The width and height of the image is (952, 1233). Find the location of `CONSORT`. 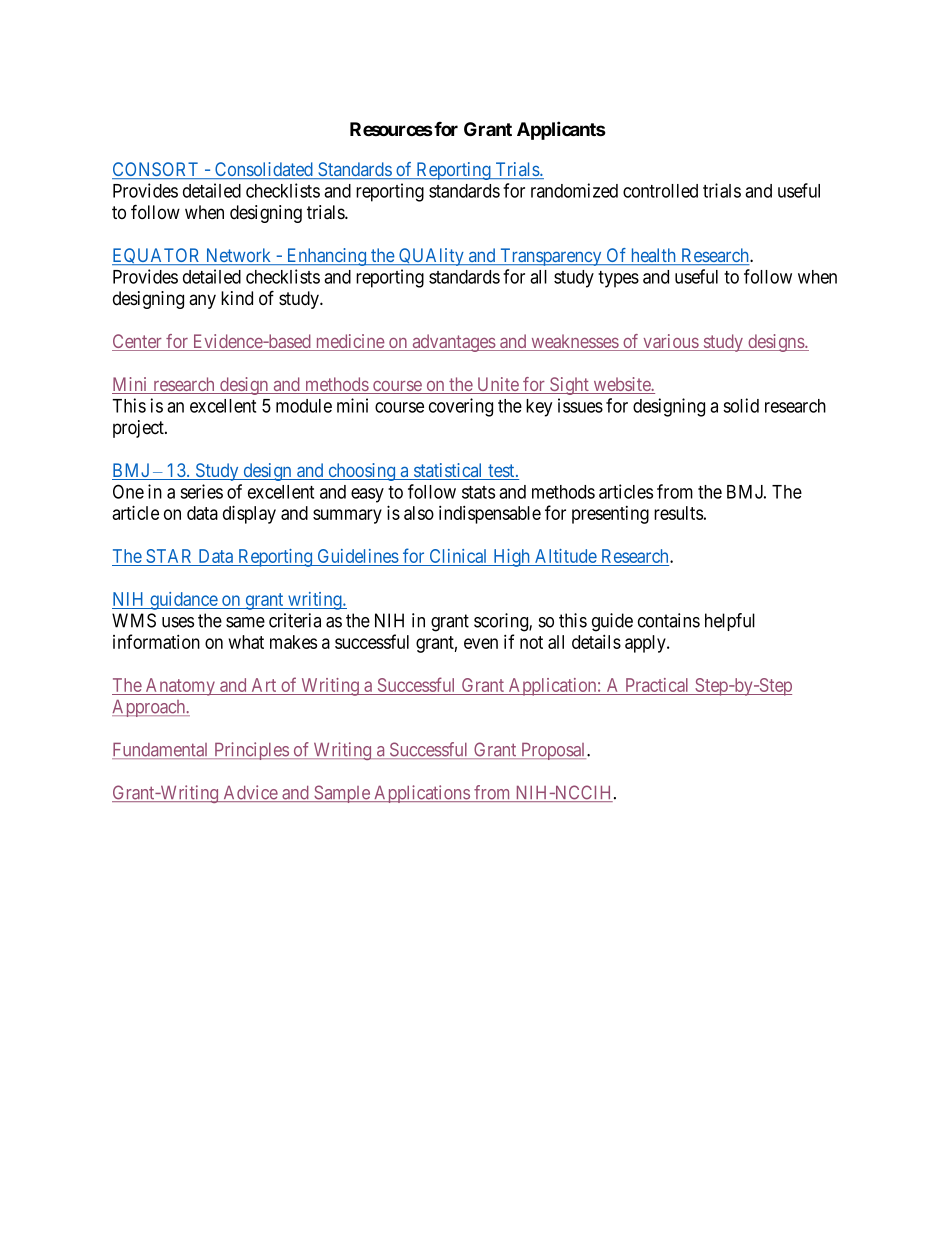

CONSORT is located at coordinates (156, 170).
